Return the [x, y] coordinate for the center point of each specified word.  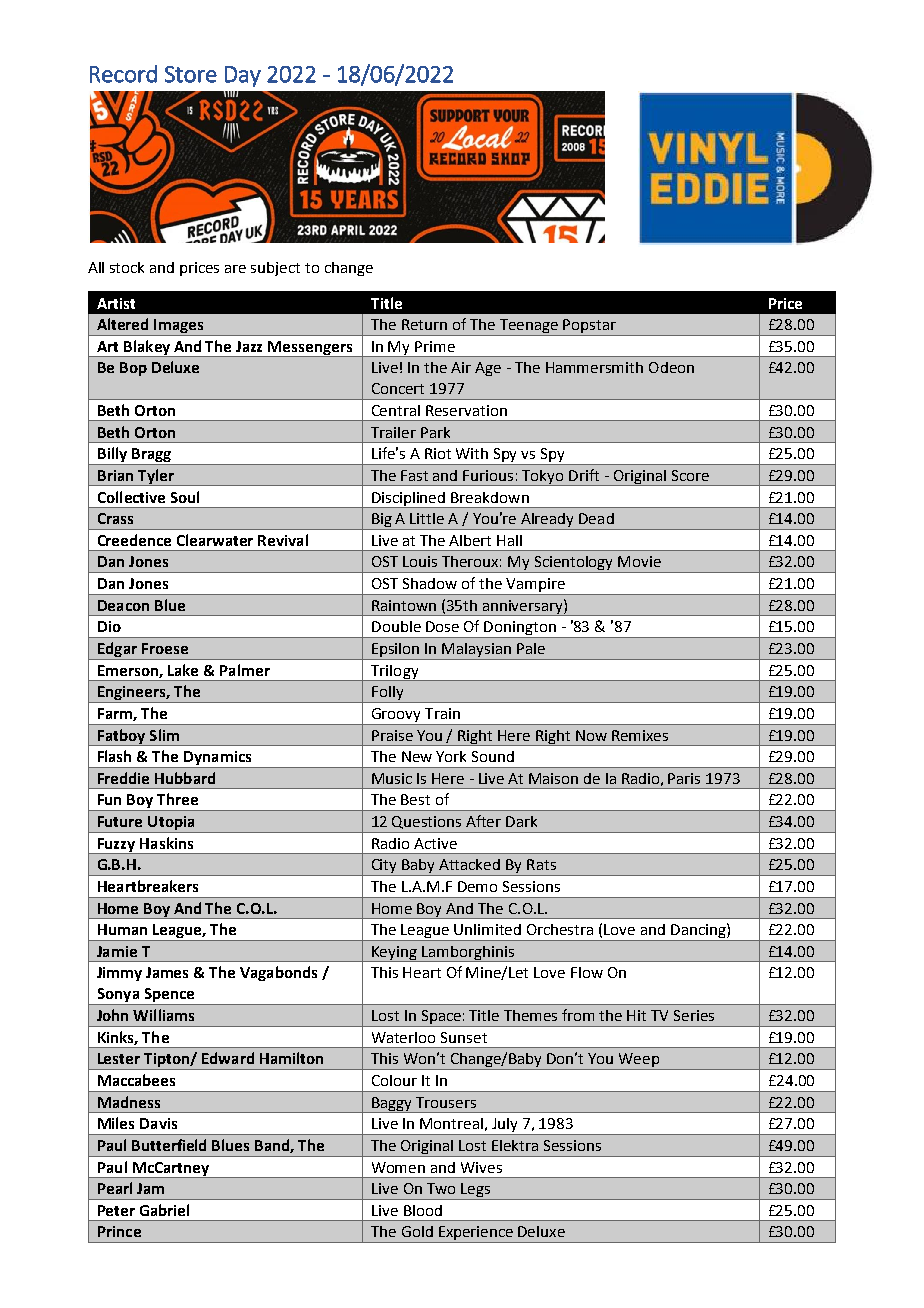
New [417, 756]
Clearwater [215, 540]
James [167, 972]
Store [191, 74]
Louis [420, 561]
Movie [639, 561]
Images [179, 327]
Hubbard [185, 778]
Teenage [529, 327]
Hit [636, 1015]
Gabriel [164, 1210]
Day [243, 76]
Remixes [640, 735]
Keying [394, 954]
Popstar [590, 327]
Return [424, 324]
